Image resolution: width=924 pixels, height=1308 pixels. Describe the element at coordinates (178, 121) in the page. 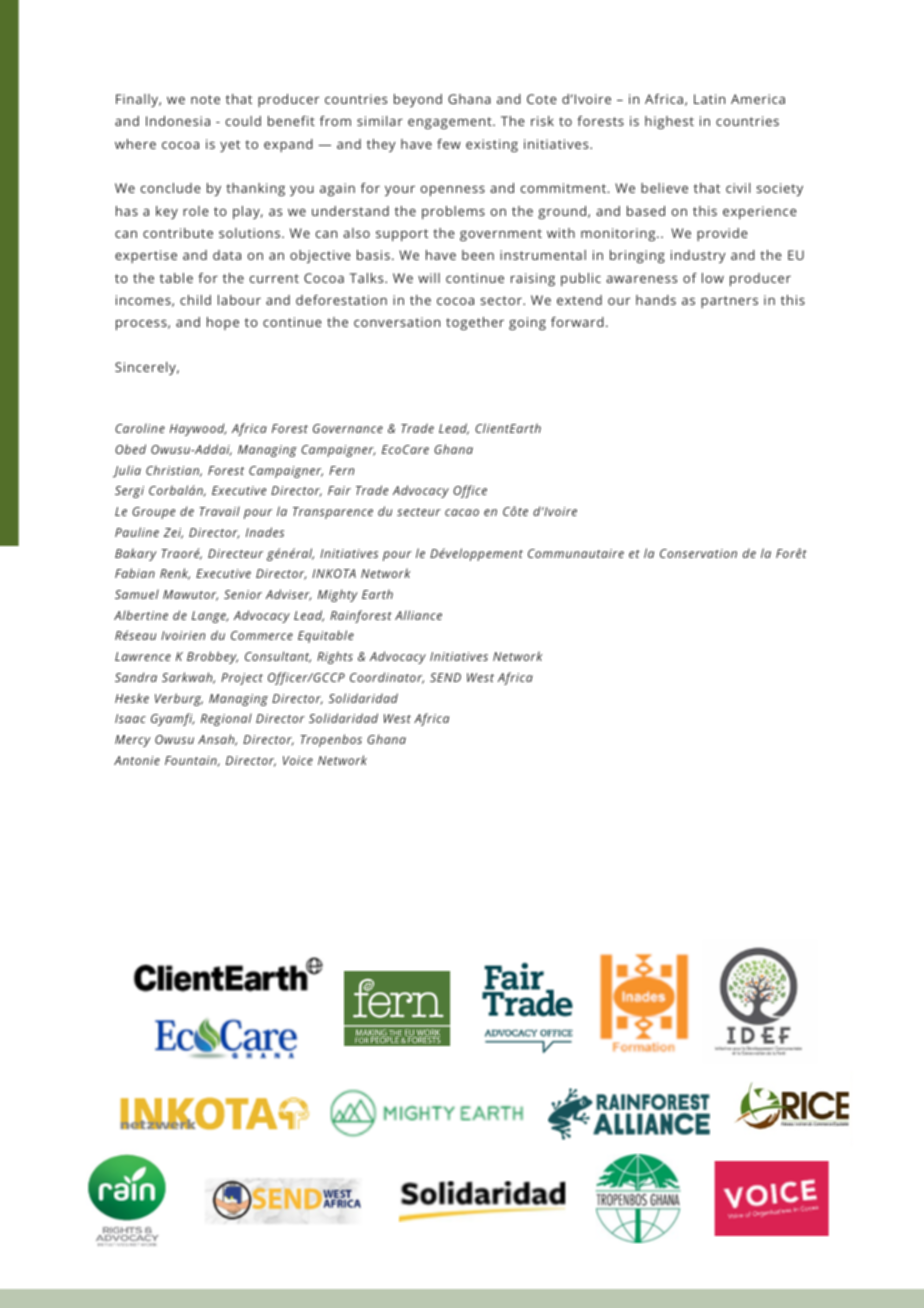

I see `Indonesia` at that location.
